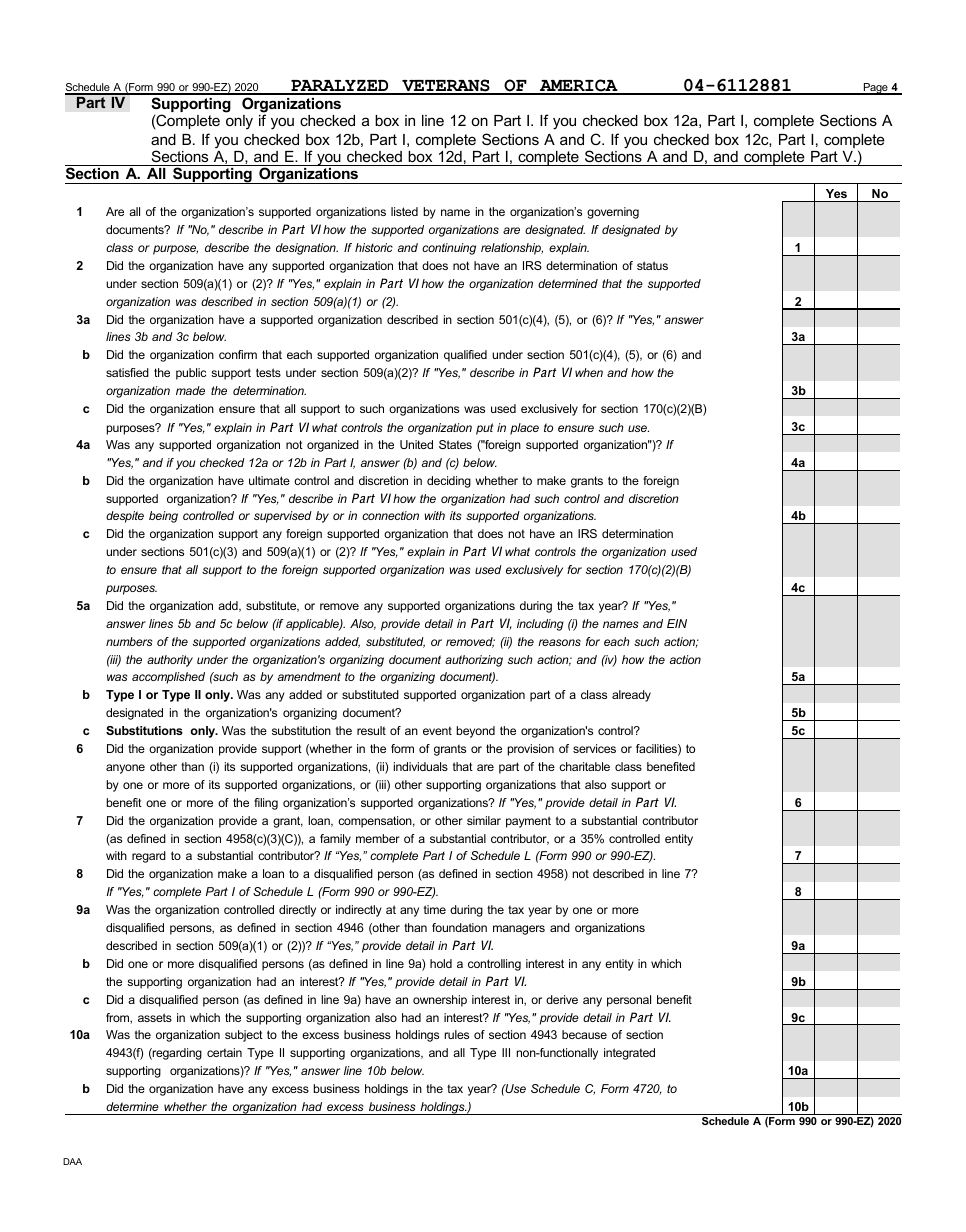 The width and height of the document is (966, 1232). Describe the element at coordinates (875, 89) in the document. I see `Page` at that location.
